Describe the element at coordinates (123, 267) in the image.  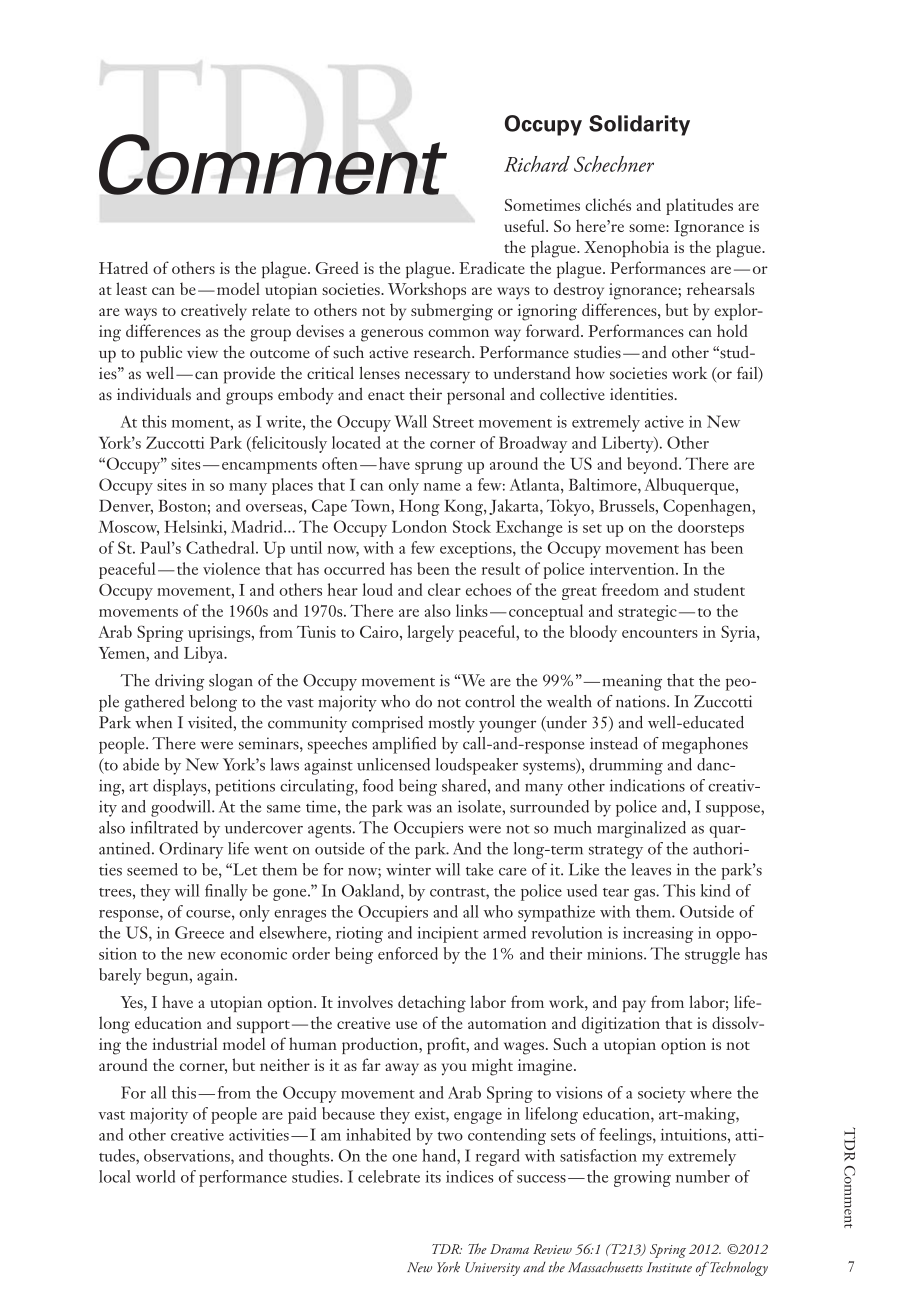
I see `Hatred` at that location.
